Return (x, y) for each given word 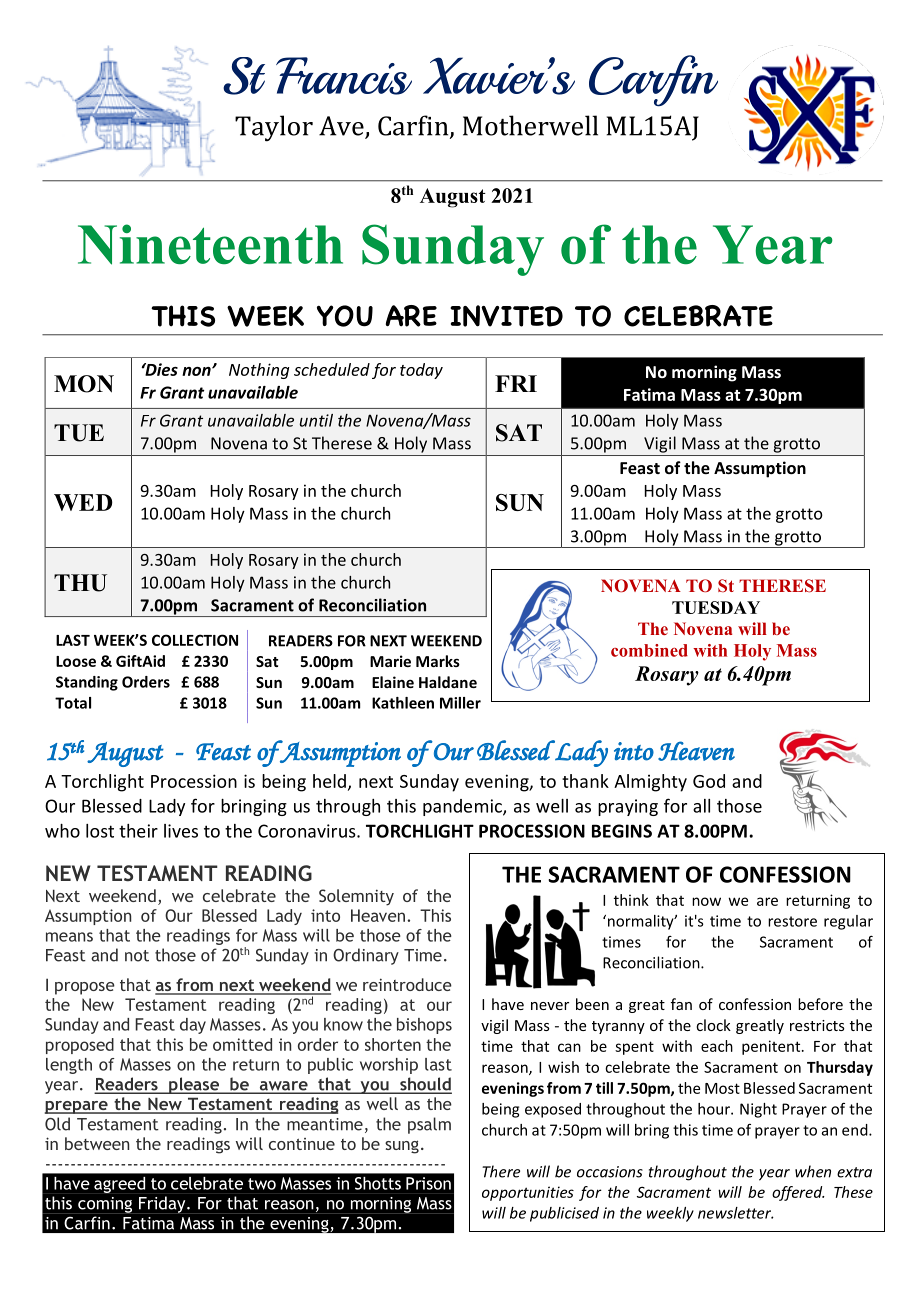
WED (83, 502)
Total (73, 703)
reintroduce (407, 984)
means (69, 937)
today (421, 371)
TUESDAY (716, 607)
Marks (438, 661)
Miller (460, 703)
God (709, 781)
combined (649, 650)
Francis (344, 76)
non (197, 371)
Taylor (274, 128)
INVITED (506, 316)
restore (792, 921)
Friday (162, 1205)
